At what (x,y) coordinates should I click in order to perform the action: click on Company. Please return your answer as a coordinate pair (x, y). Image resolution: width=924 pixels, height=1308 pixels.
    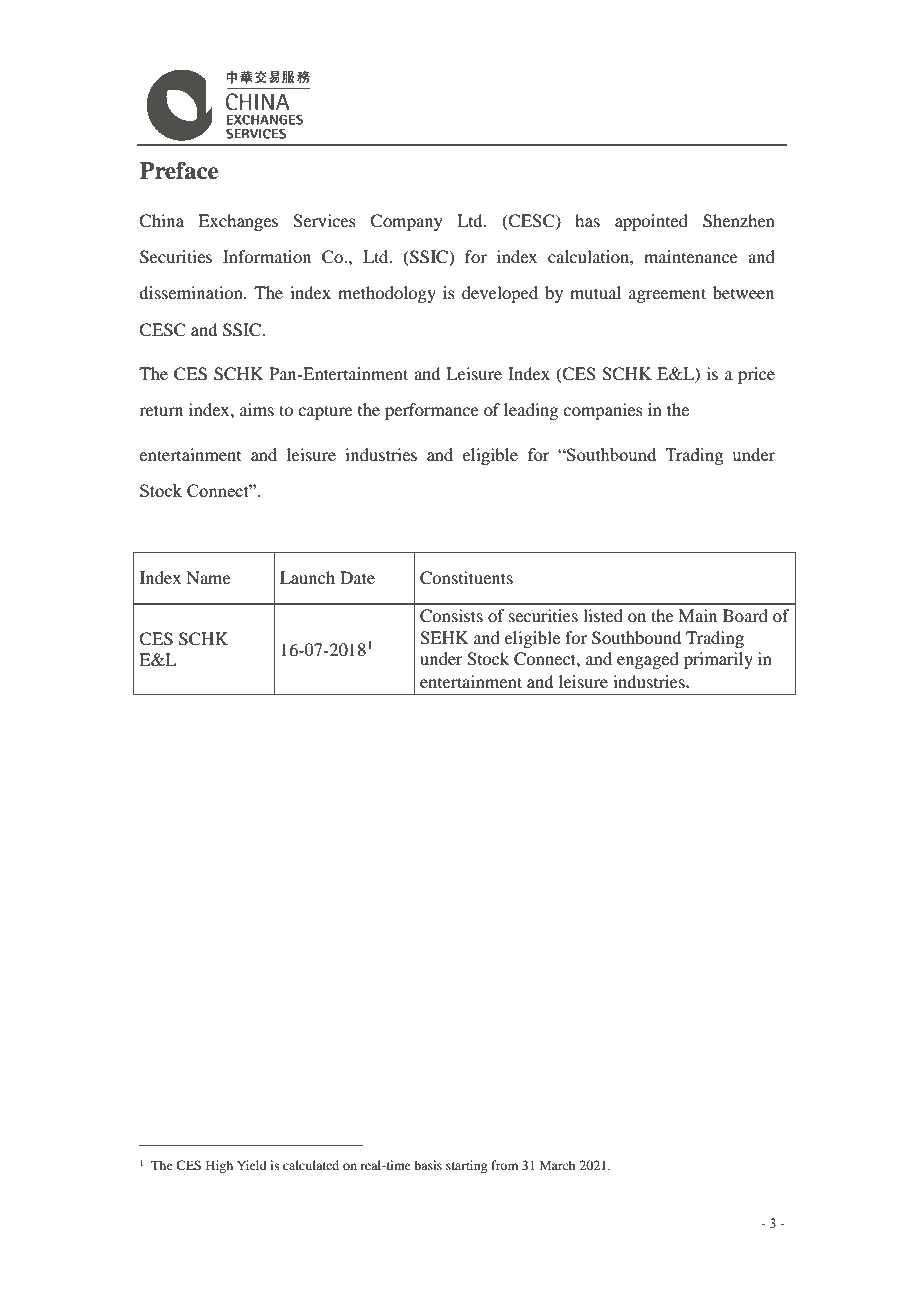
    Looking at the image, I should click on (406, 222).
